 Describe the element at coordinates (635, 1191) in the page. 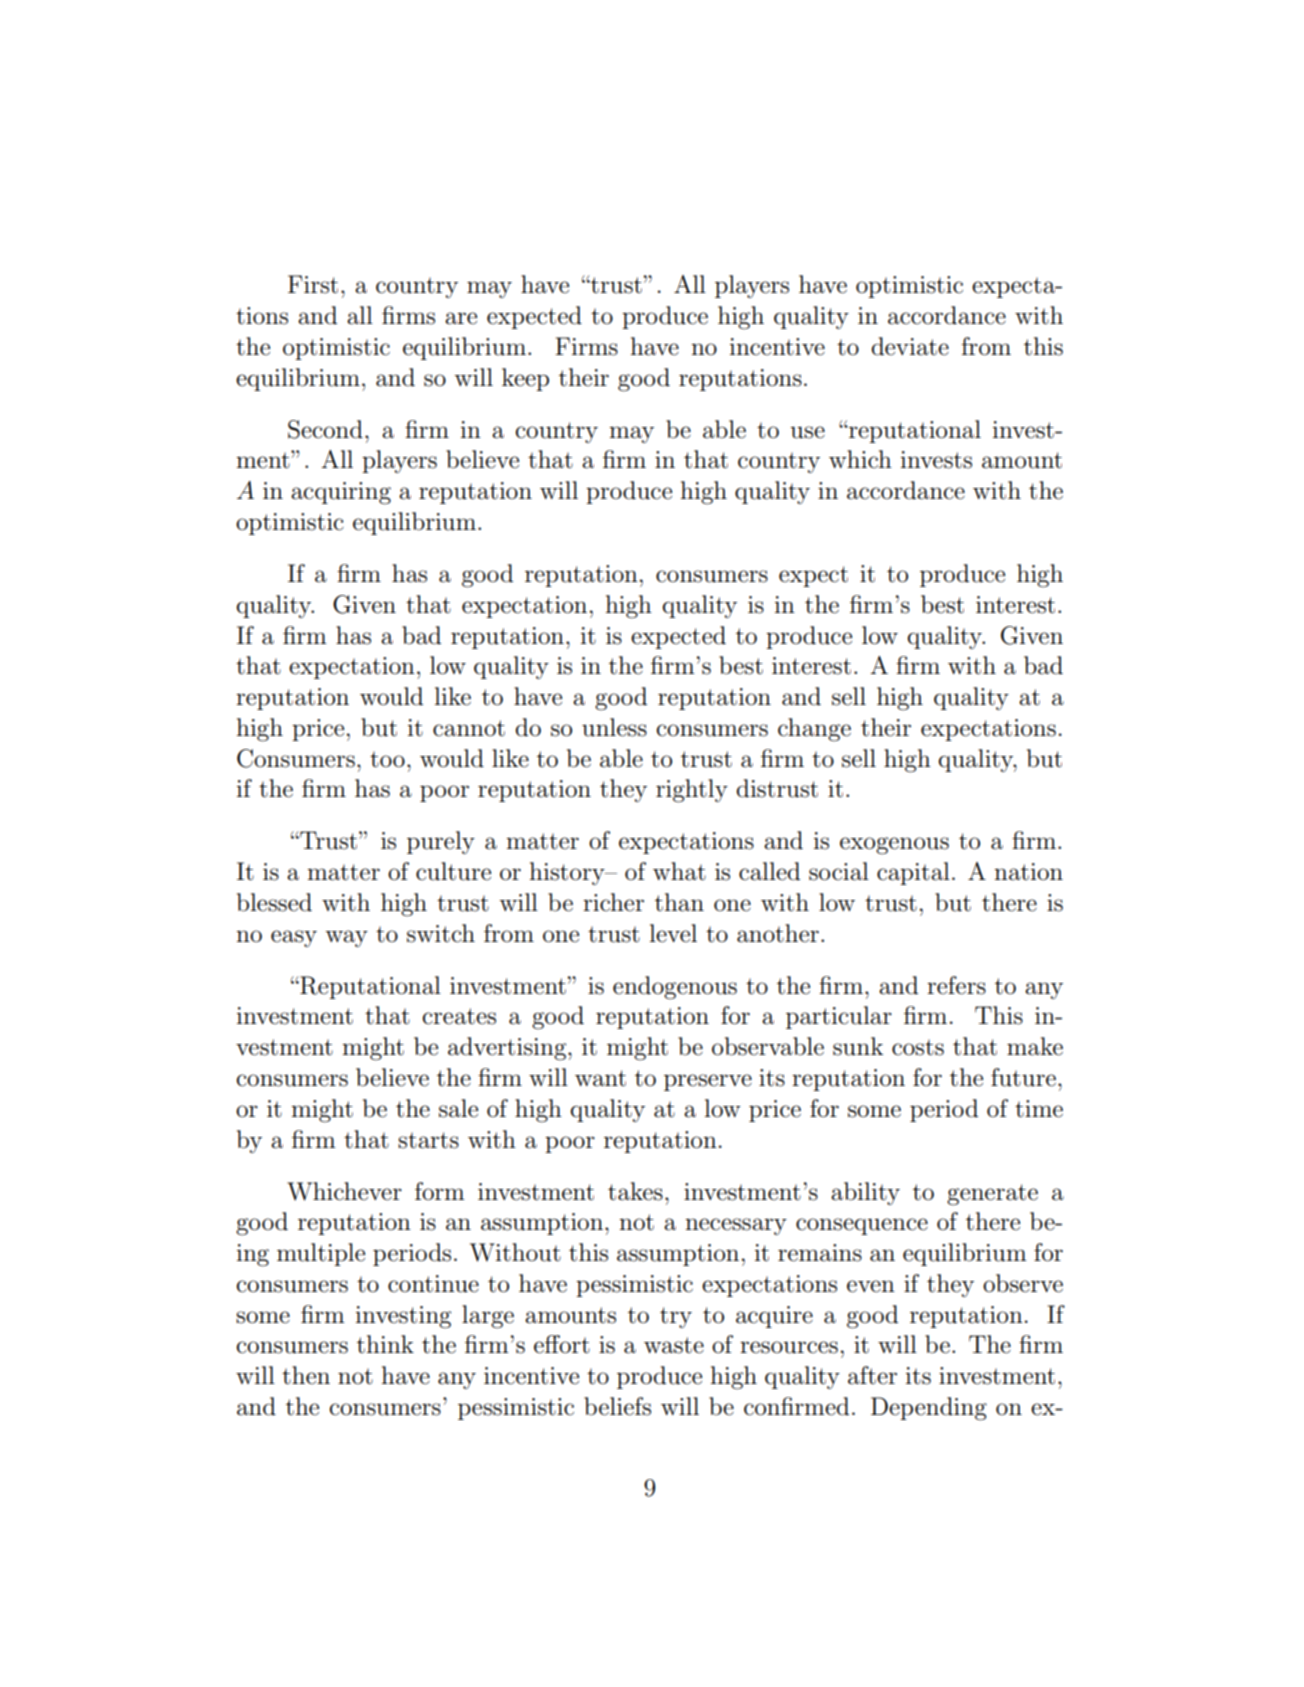

I see `takes` at that location.
